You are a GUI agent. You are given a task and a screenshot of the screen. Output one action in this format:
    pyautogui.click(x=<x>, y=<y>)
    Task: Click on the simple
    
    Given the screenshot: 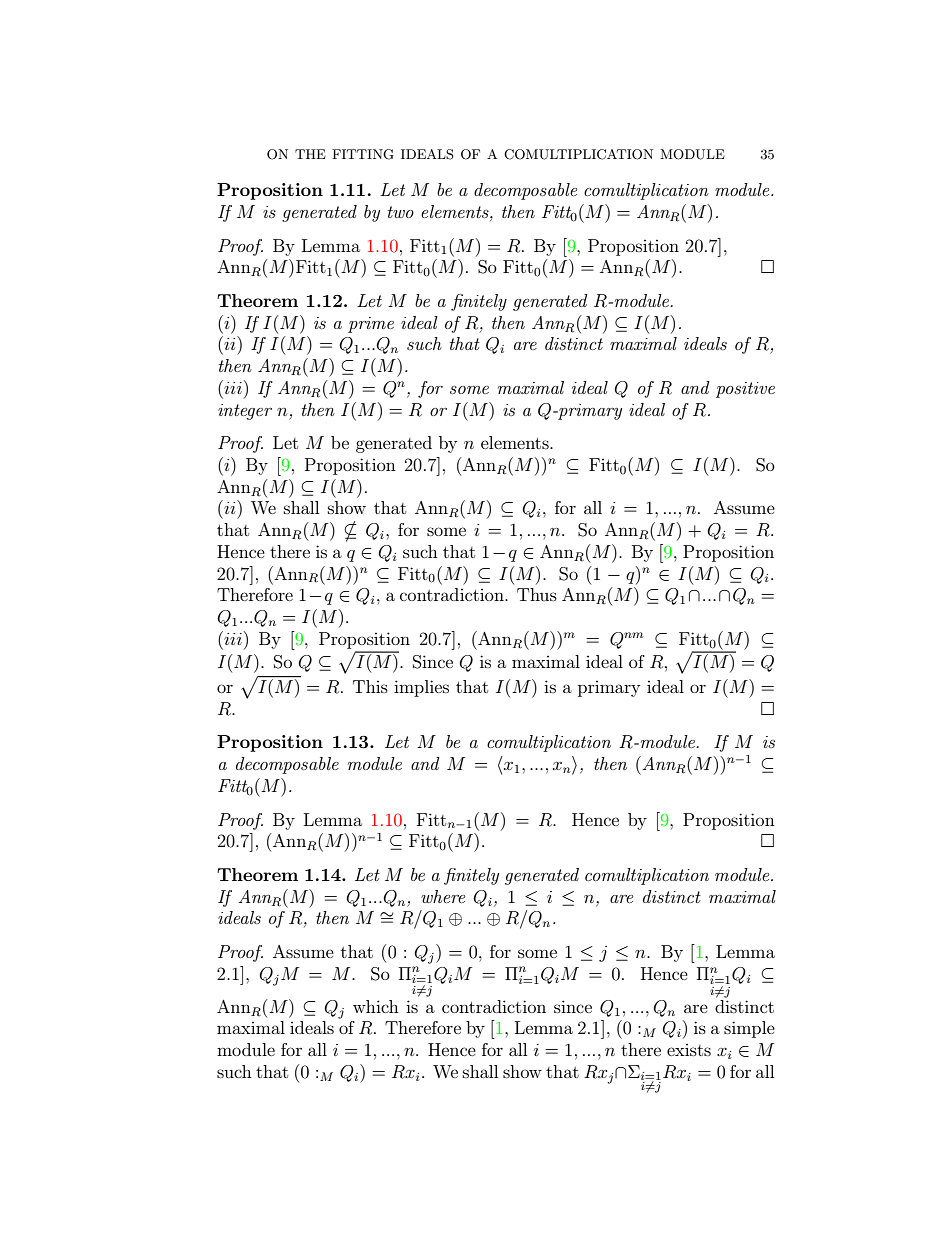 What is the action you would take?
    pyautogui.click(x=749, y=1029)
